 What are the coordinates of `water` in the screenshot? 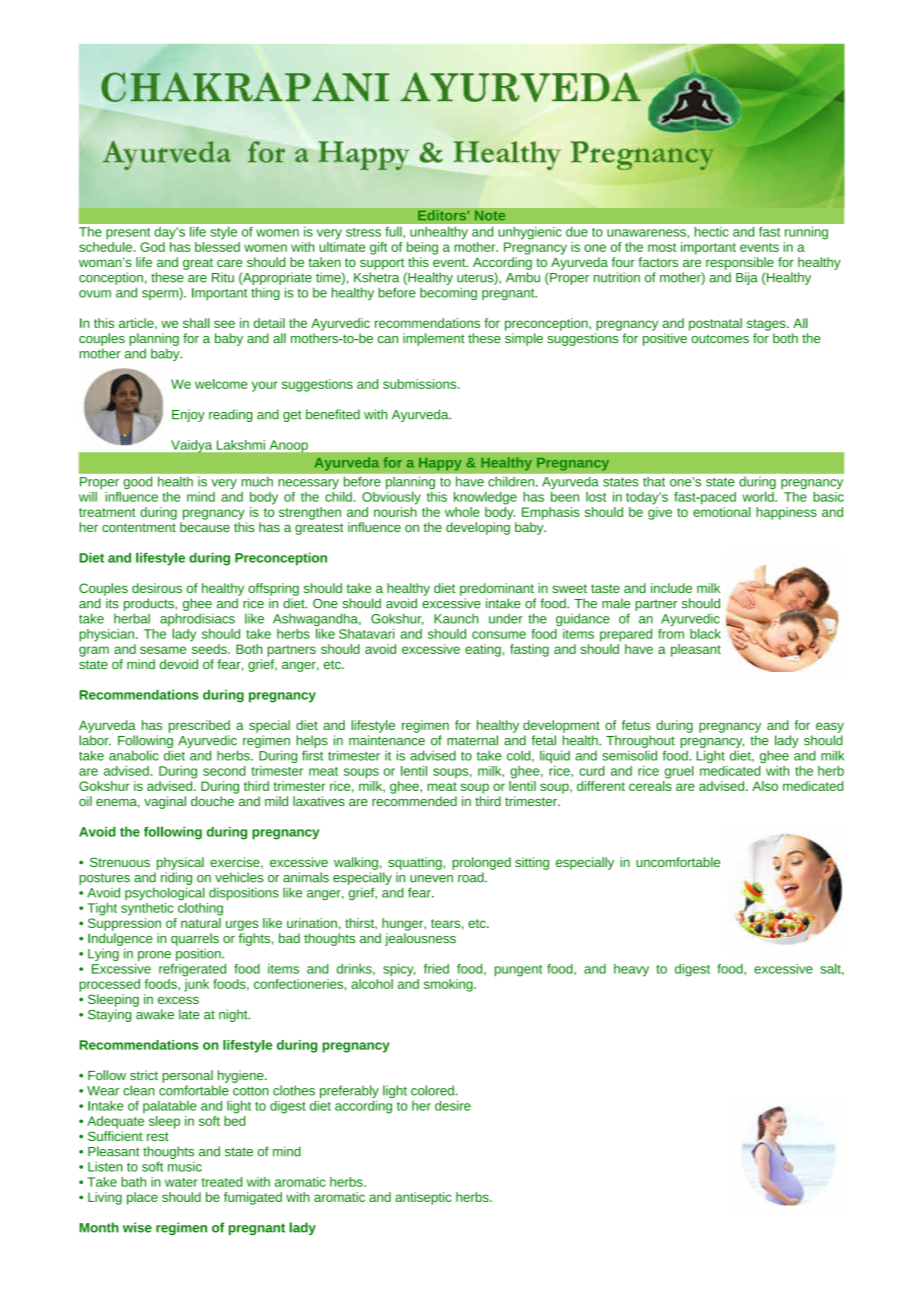 It's located at (181, 1182).
